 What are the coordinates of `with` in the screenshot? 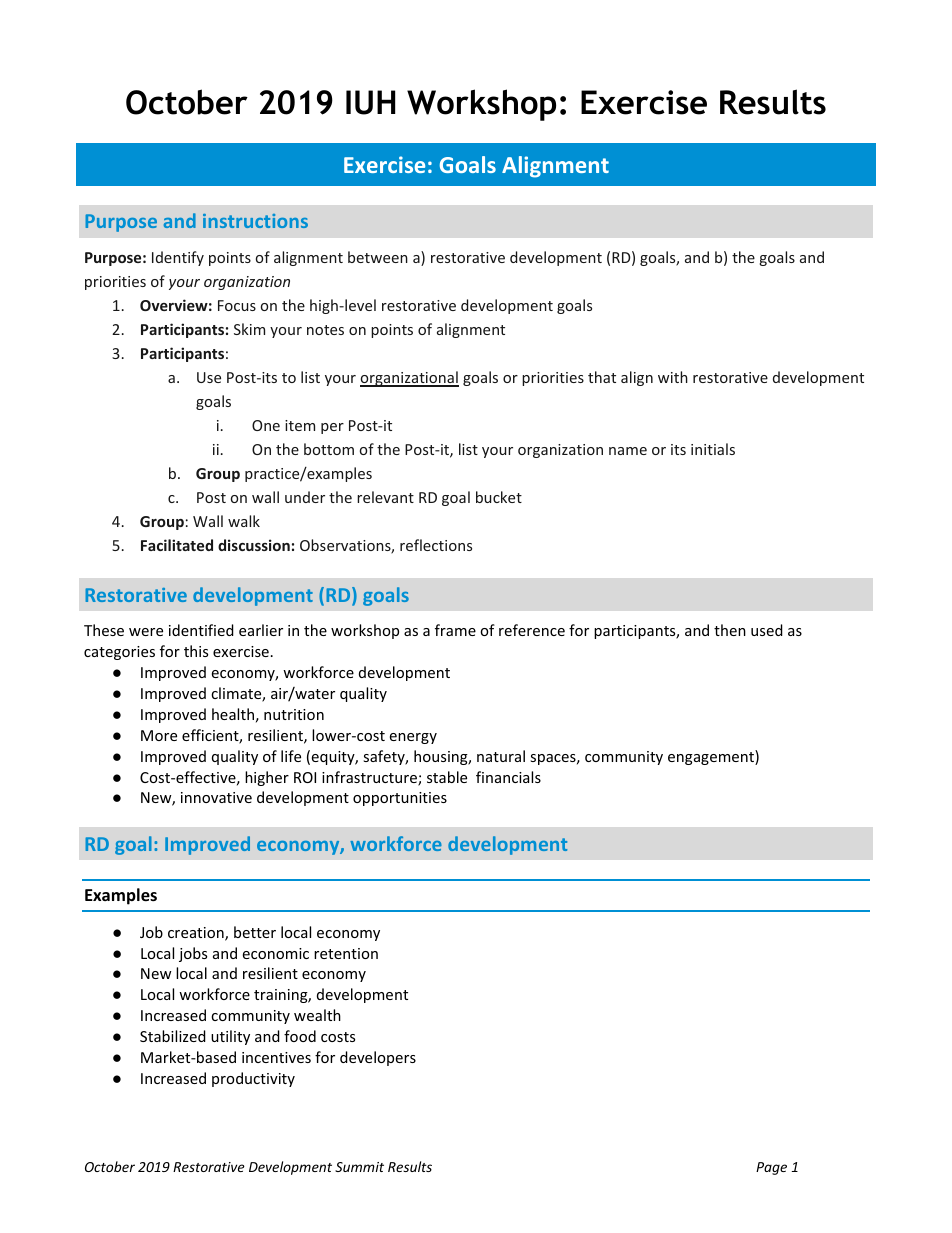 It's located at (673, 377).
